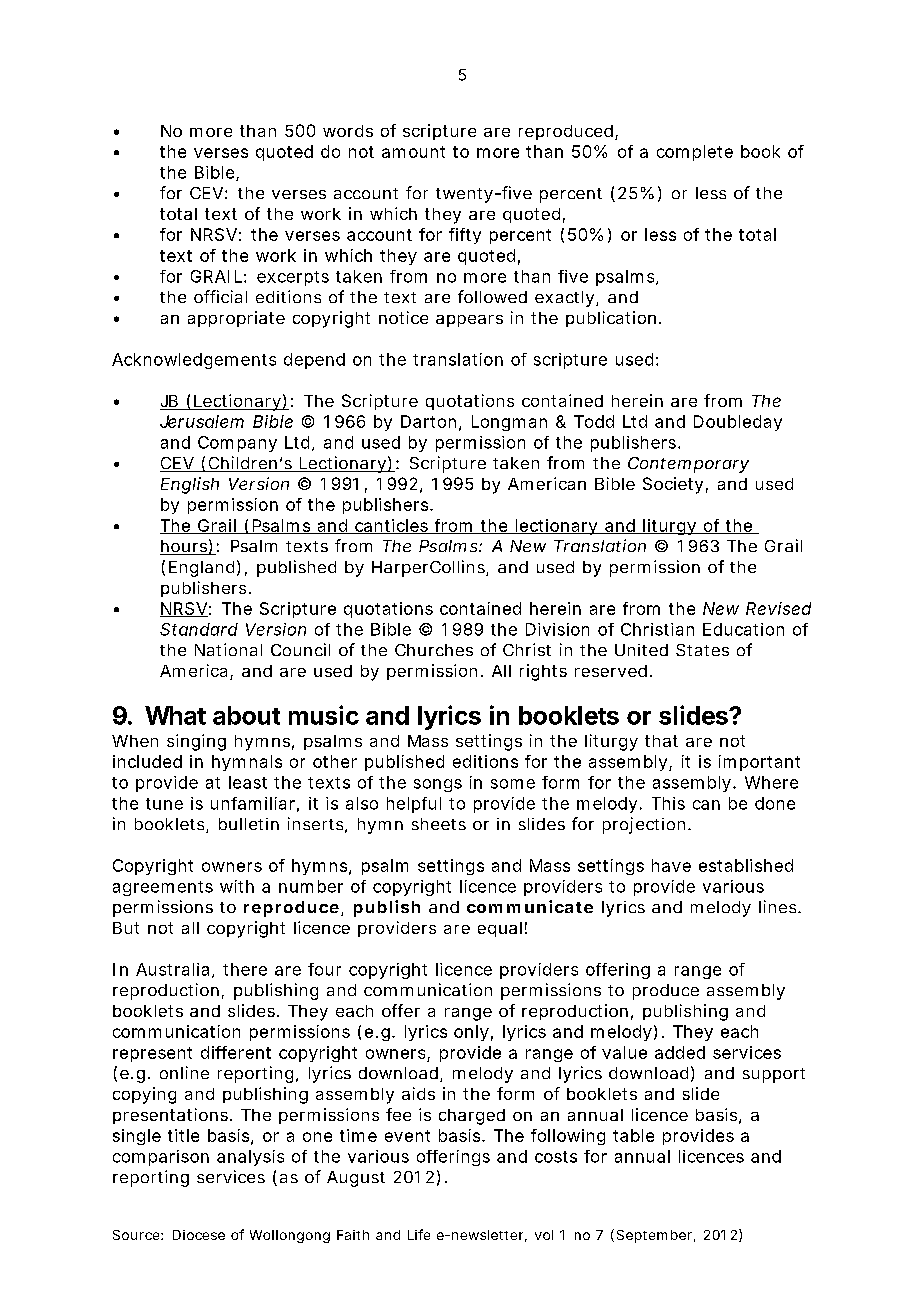 The width and height of the page is (924, 1308). I want to click on complete, so click(695, 153).
